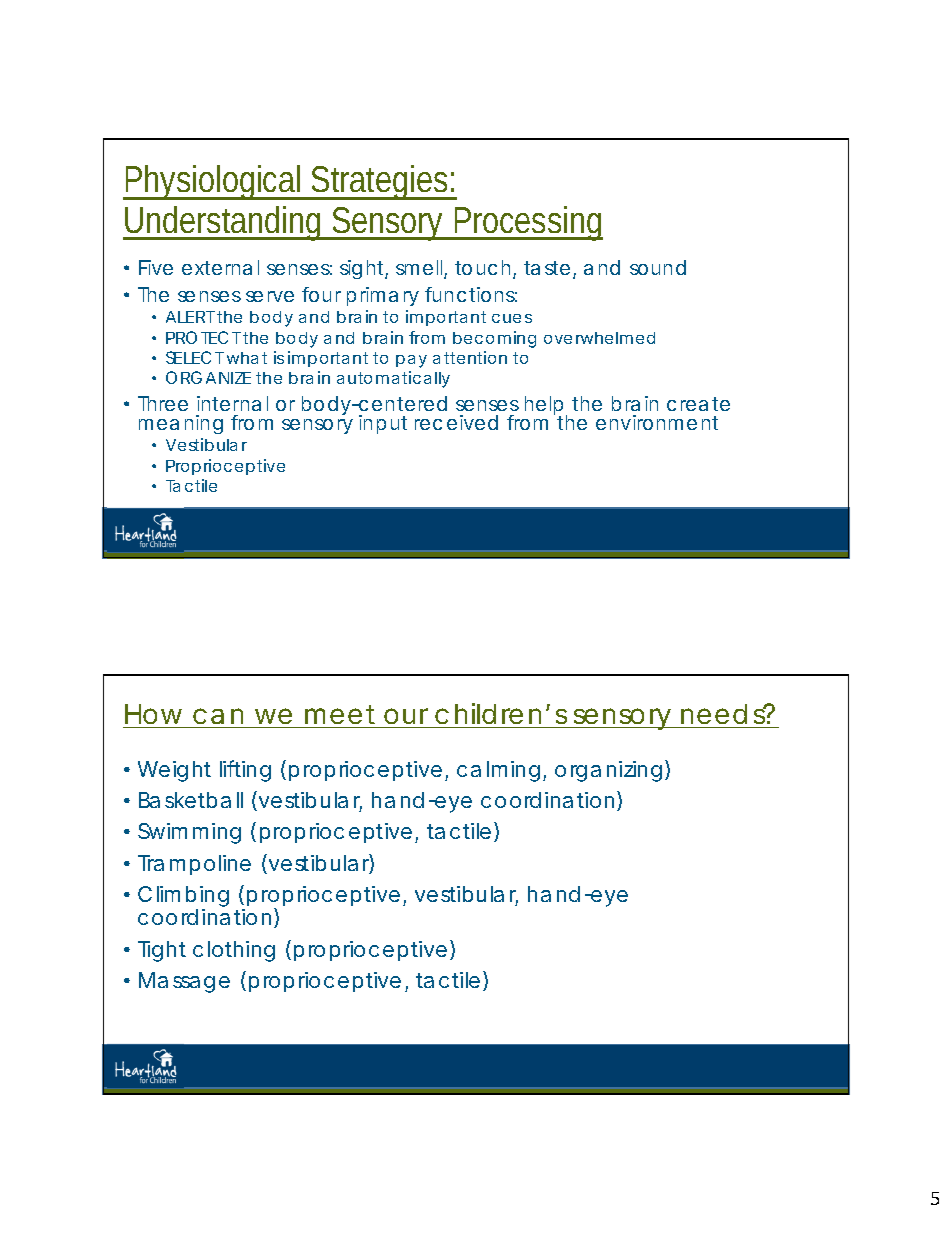 The height and width of the image is (1233, 952). I want to click on meet, so click(340, 714).
